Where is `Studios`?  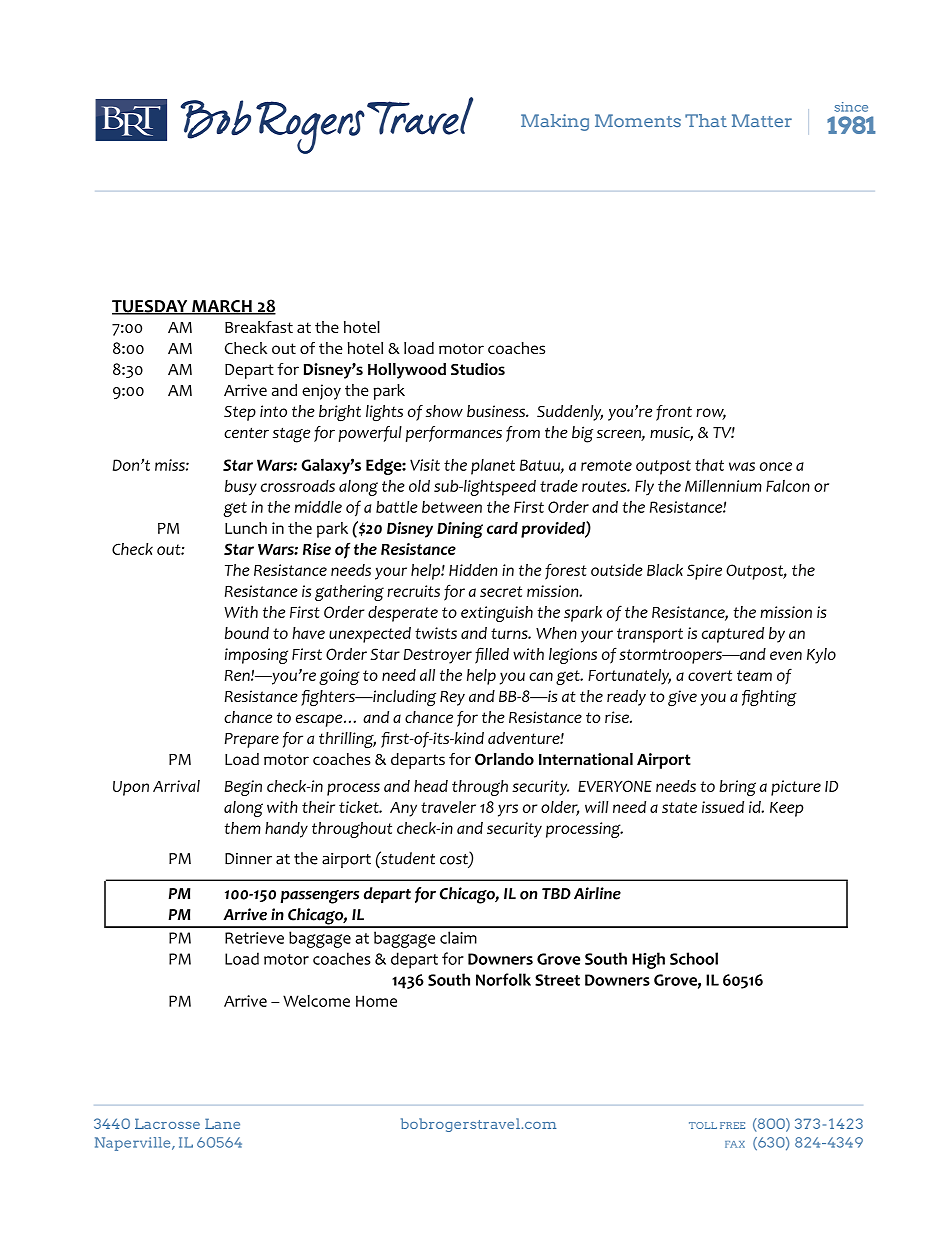
Studios is located at coordinates (478, 369).
